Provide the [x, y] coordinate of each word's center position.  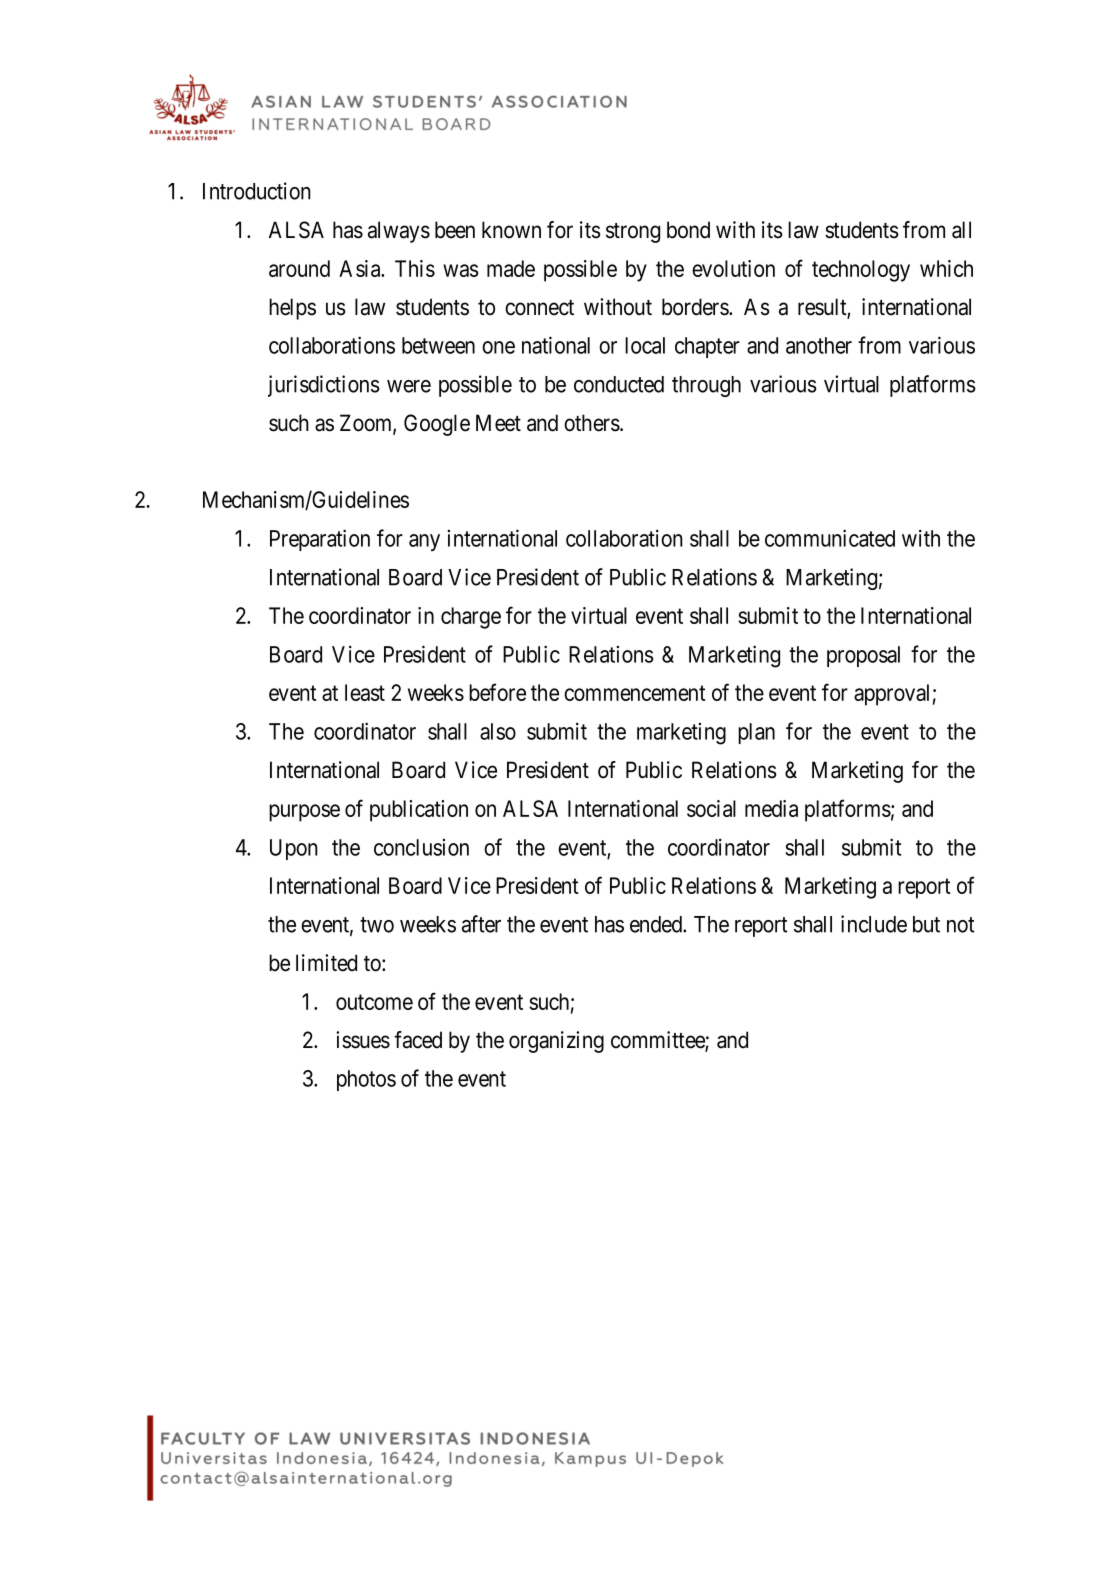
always [399, 232]
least [365, 692]
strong [633, 233]
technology [861, 271]
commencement [635, 693]
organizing [556, 1042]
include [874, 924]
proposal [863, 656]
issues [363, 1040]
